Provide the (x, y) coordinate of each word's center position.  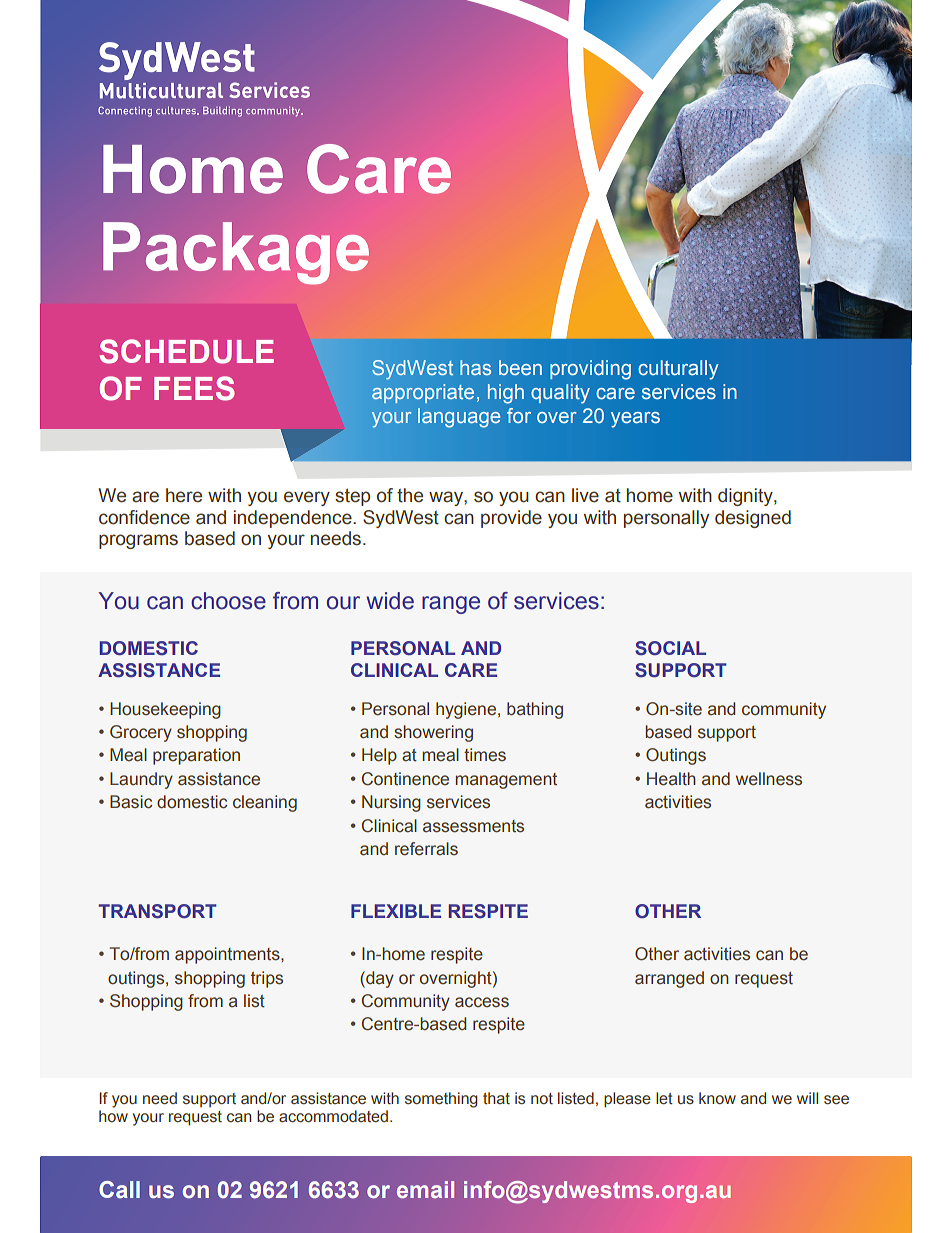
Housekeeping (165, 710)
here (184, 495)
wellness (769, 779)
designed (753, 519)
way (447, 498)
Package (236, 253)
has (475, 367)
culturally (678, 370)
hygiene (467, 710)
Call (119, 1190)
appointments (228, 955)
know (717, 1098)
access (482, 1002)
